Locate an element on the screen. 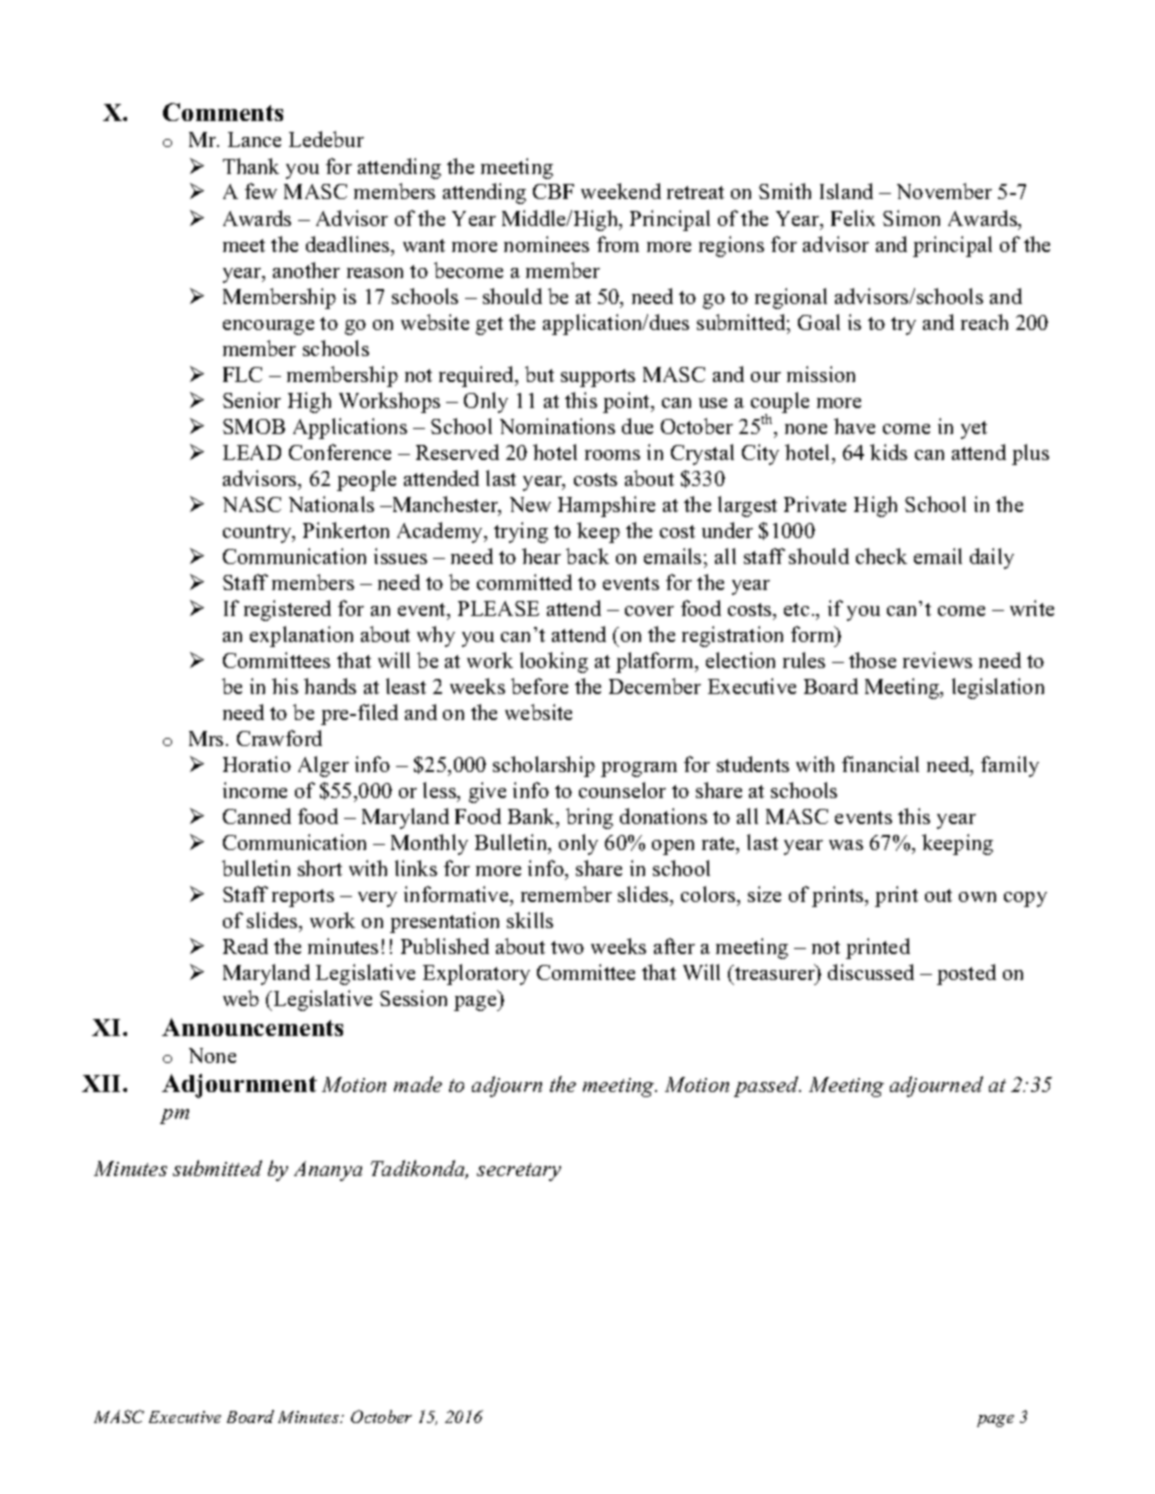 Image resolution: width=1155 pixels, height=1494 pixels. own is located at coordinates (977, 897).
